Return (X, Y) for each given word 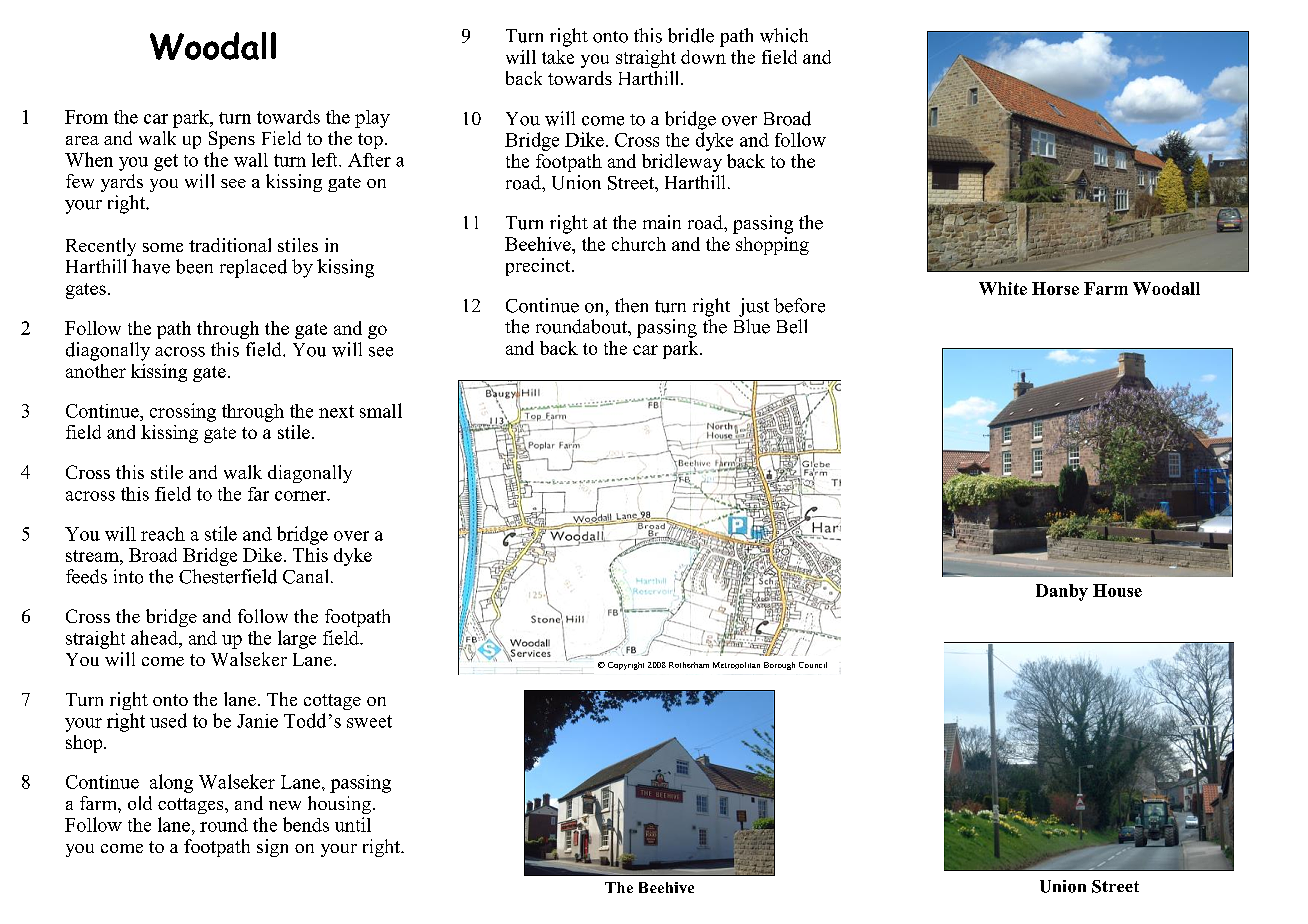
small (381, 410)
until (353, 824)
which (784, 35)
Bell (792, 326)
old (140, 803)
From (86, 117)
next (336, 411)
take (558, 57)
